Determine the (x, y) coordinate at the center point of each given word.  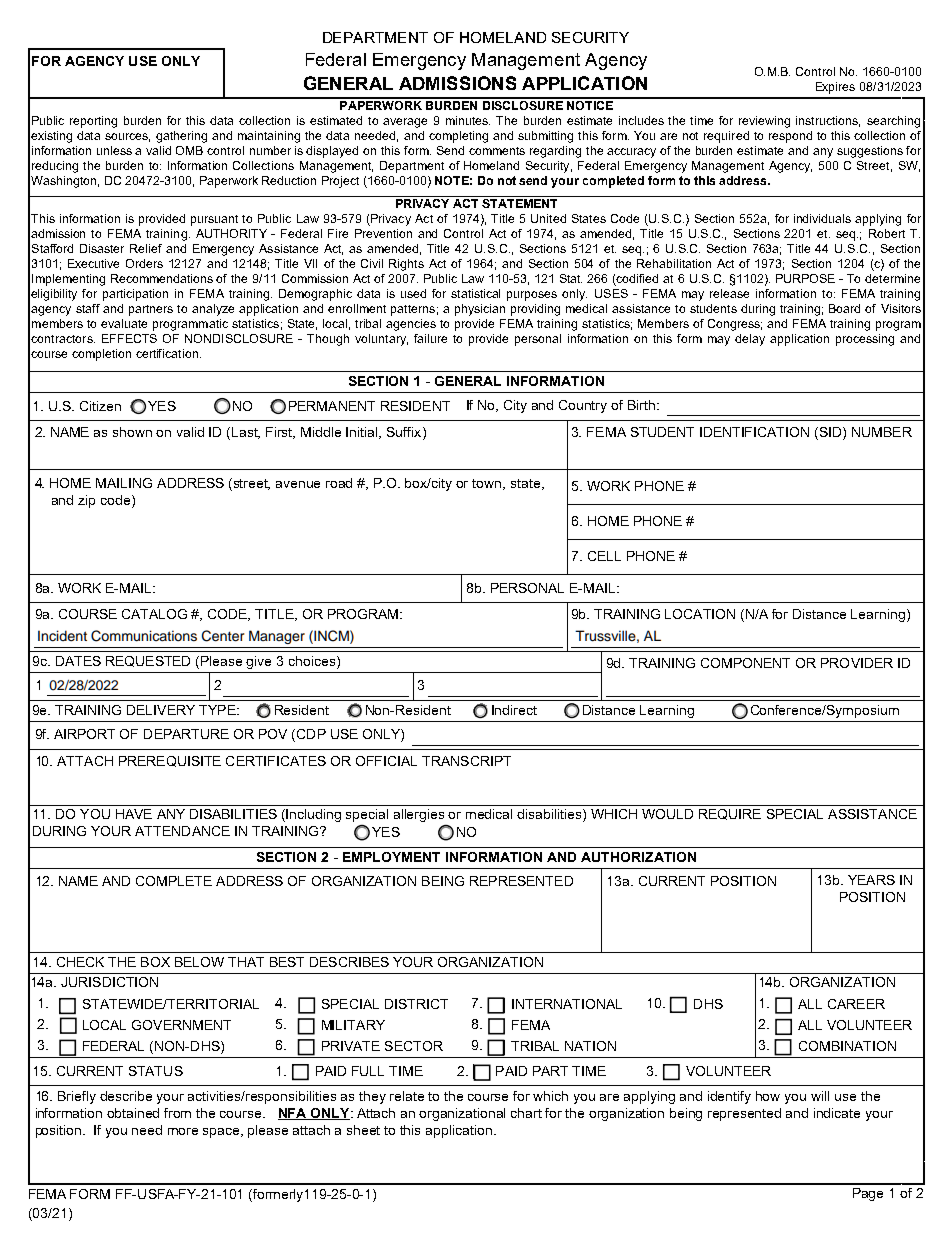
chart (526, 1113)
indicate (837, 1113)
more (183, 1131)
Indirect (514, 710)
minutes (468, 120)
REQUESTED (148, 661)
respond (790, 137)
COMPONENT (745, 663)
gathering (181, 137)
